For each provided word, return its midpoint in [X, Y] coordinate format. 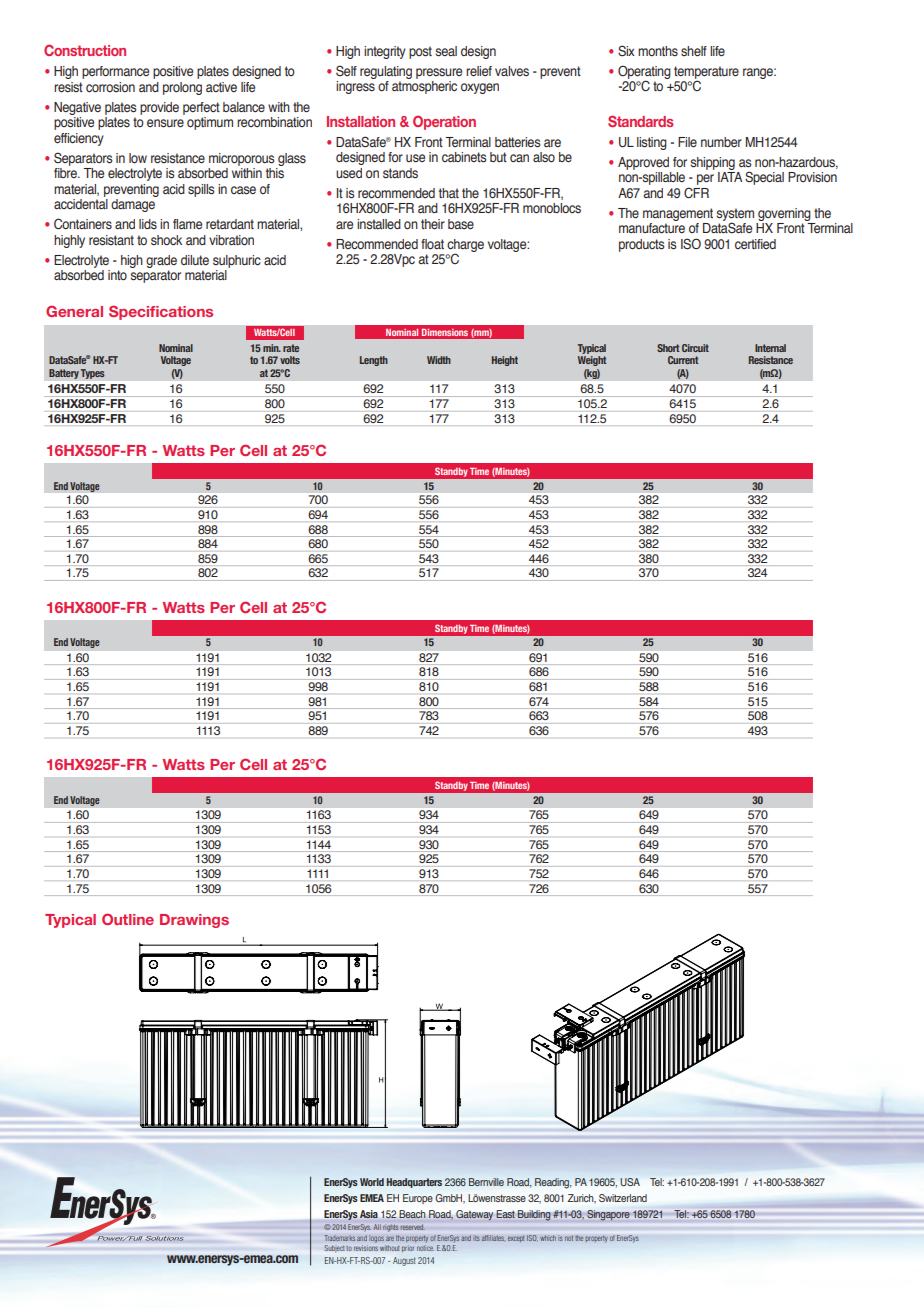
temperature [706, 73]
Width [439, 360]
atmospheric [424, 87]
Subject [334, 1248]
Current [683, 360]
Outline [128, 919]
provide [159, 108]
